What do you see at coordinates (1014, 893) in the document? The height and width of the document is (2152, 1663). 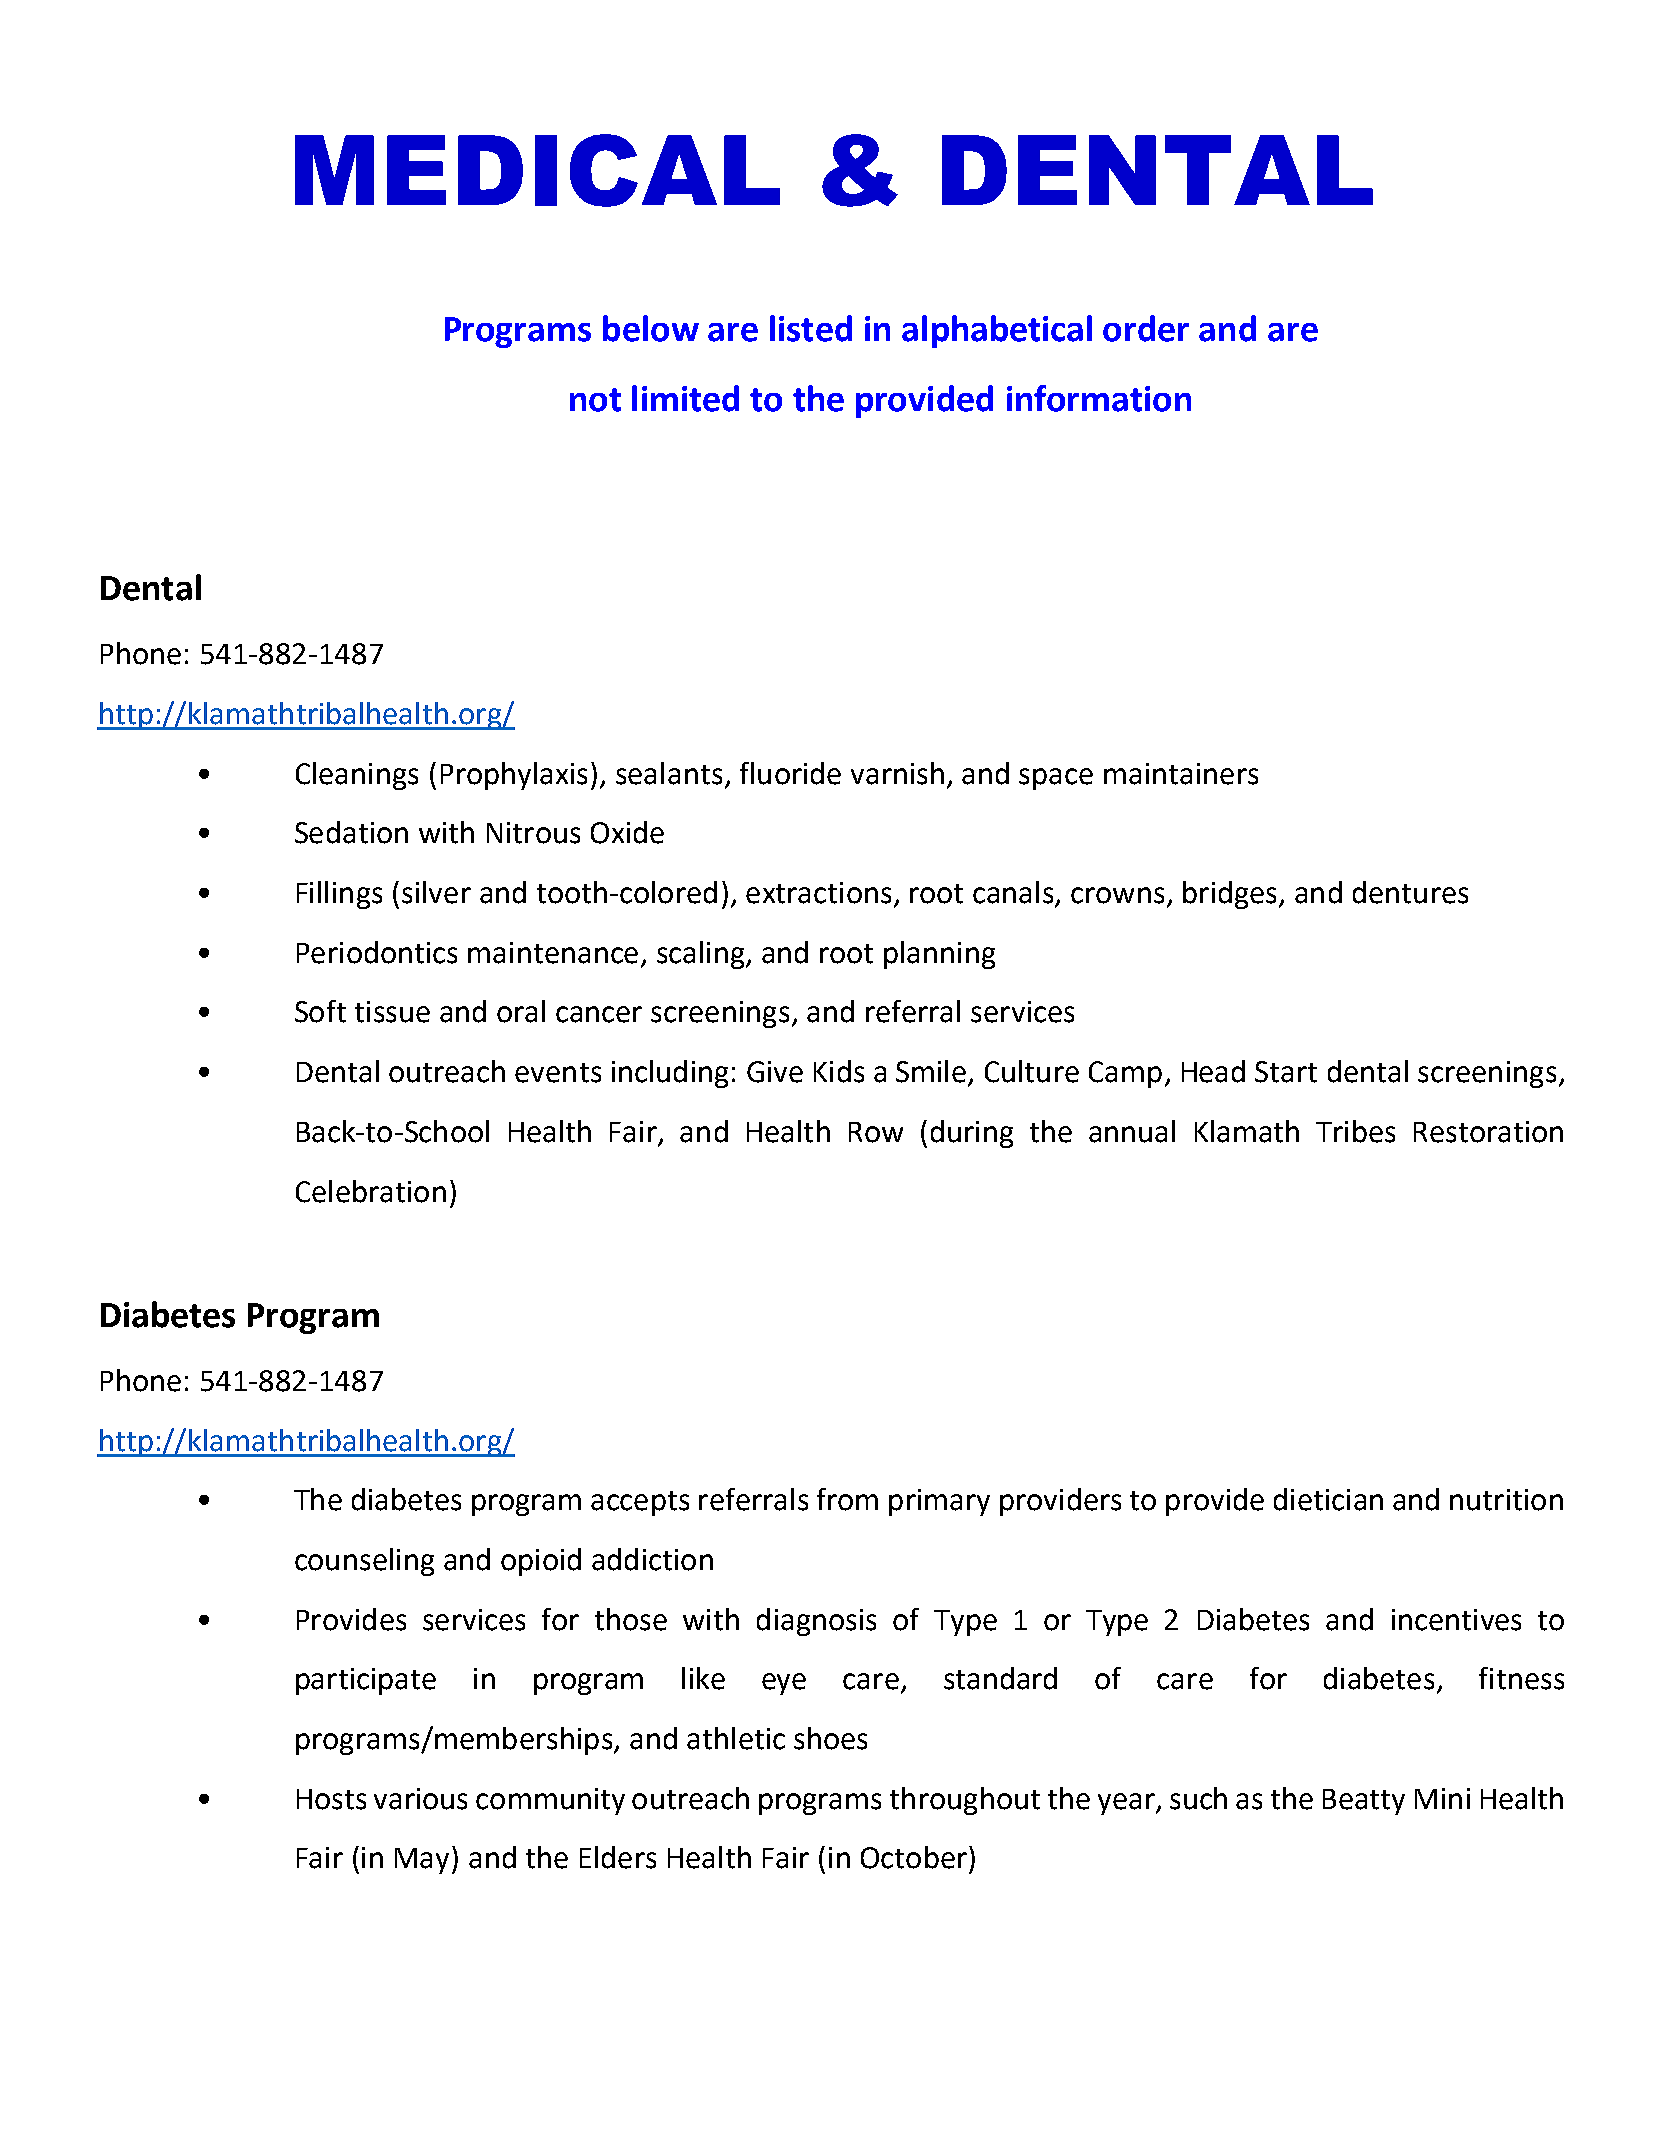 I see `canals` at bounding box center [1014, 893].
